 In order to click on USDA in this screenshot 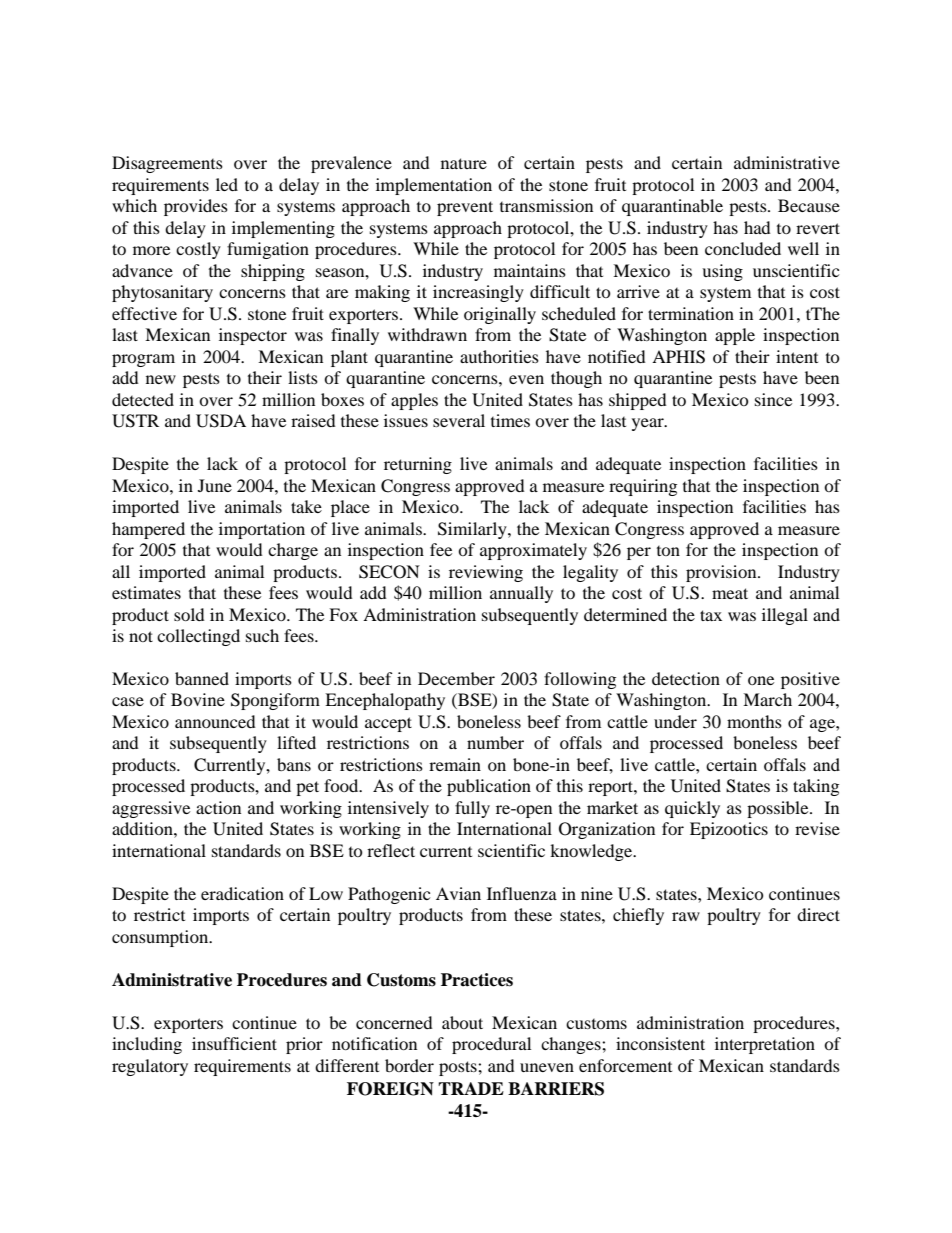, I will do `click(221, 421)`.
